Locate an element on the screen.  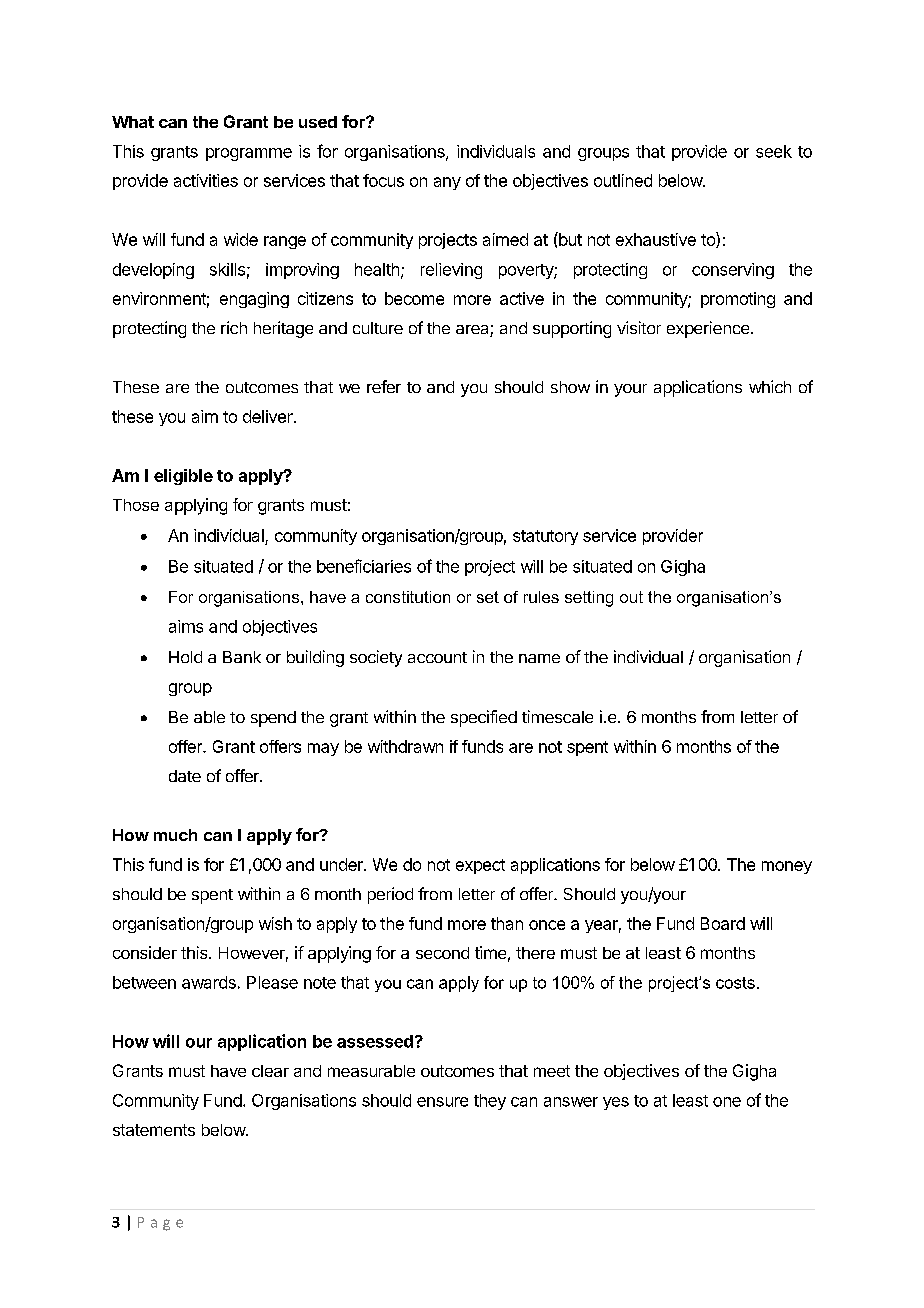
ensure is located at coordinates (442, 1102).
